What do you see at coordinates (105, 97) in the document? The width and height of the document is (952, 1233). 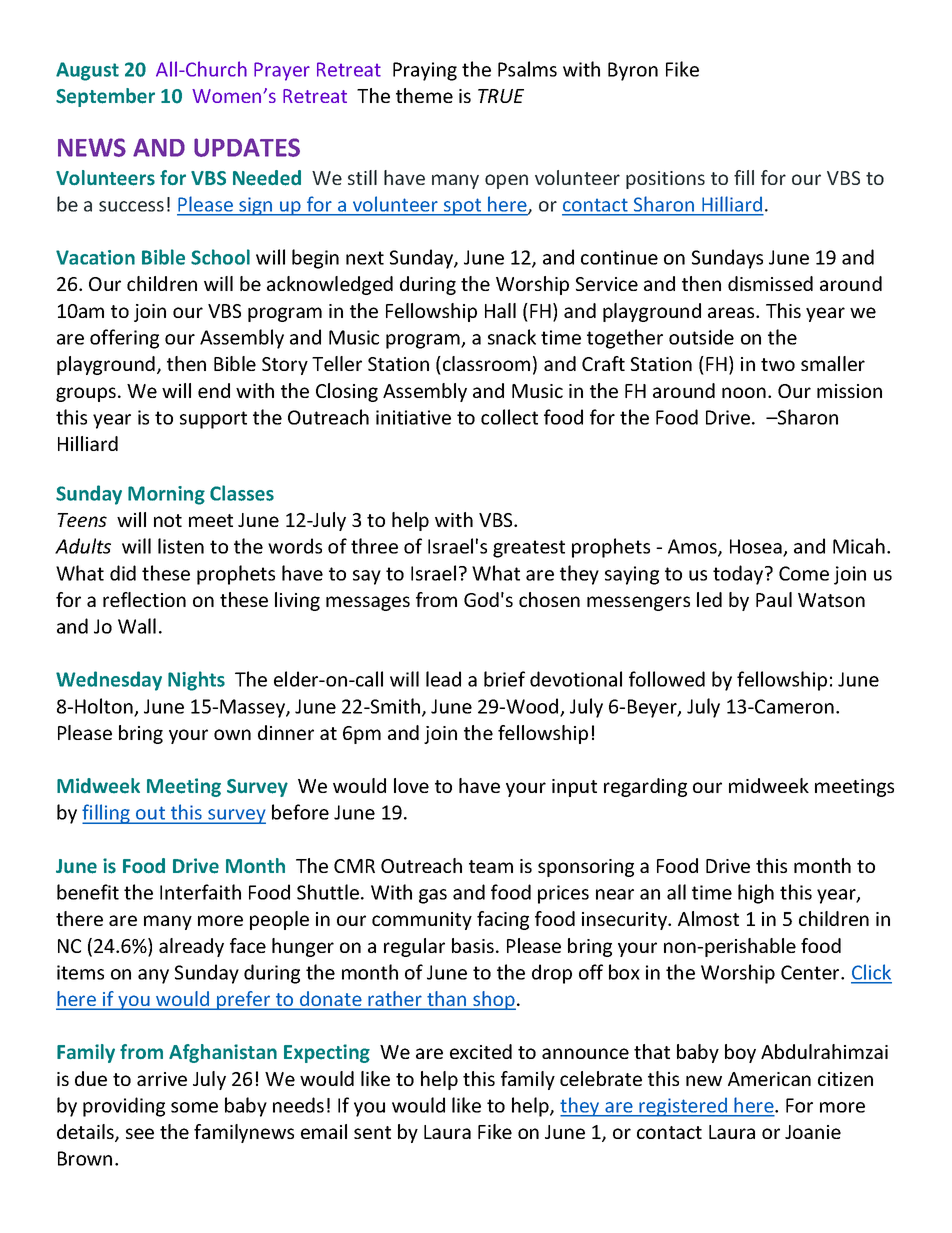 I see `September` at bounding box center [105, 97].
